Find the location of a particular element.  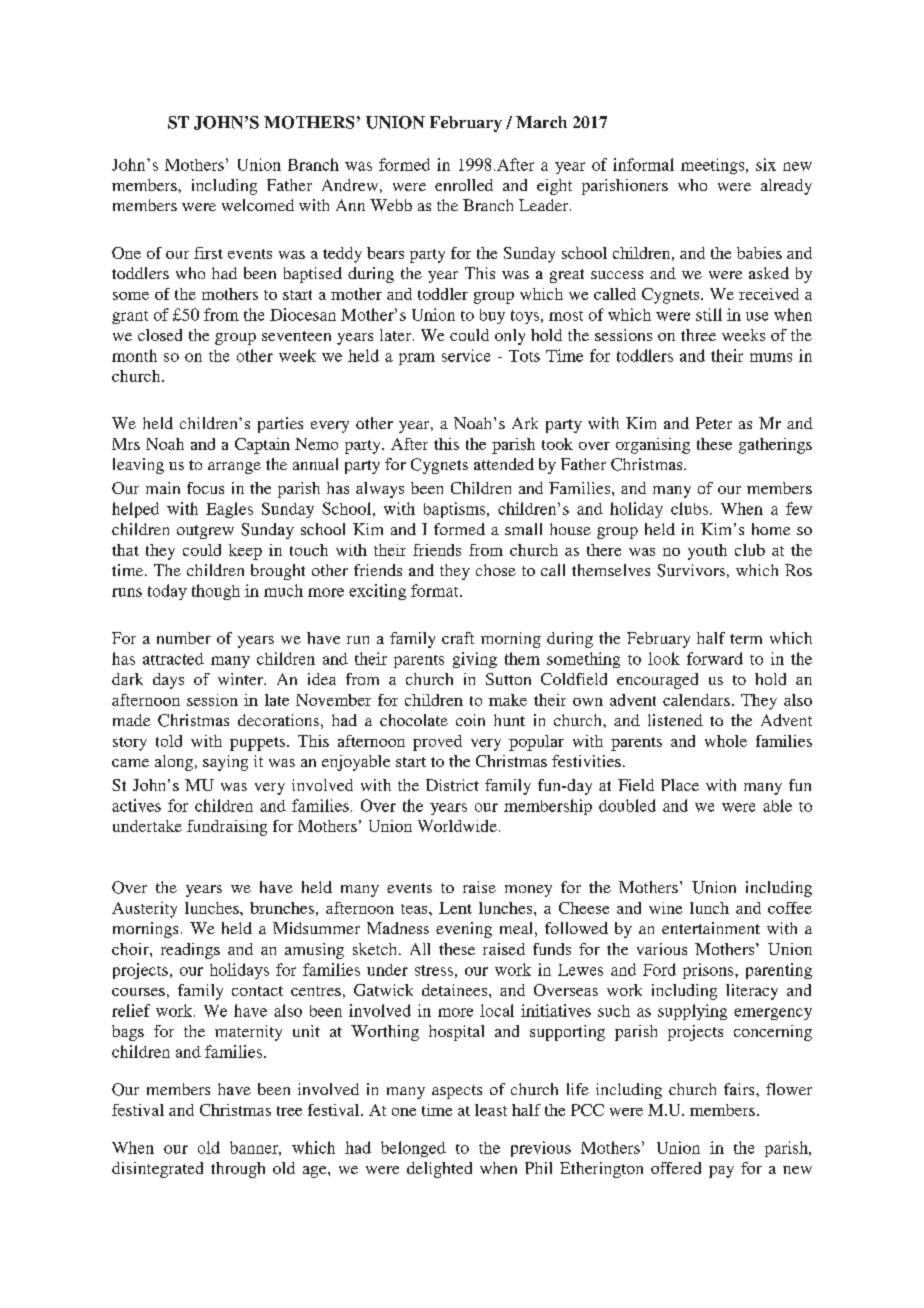

through is located at coordinates (238, 1170).
